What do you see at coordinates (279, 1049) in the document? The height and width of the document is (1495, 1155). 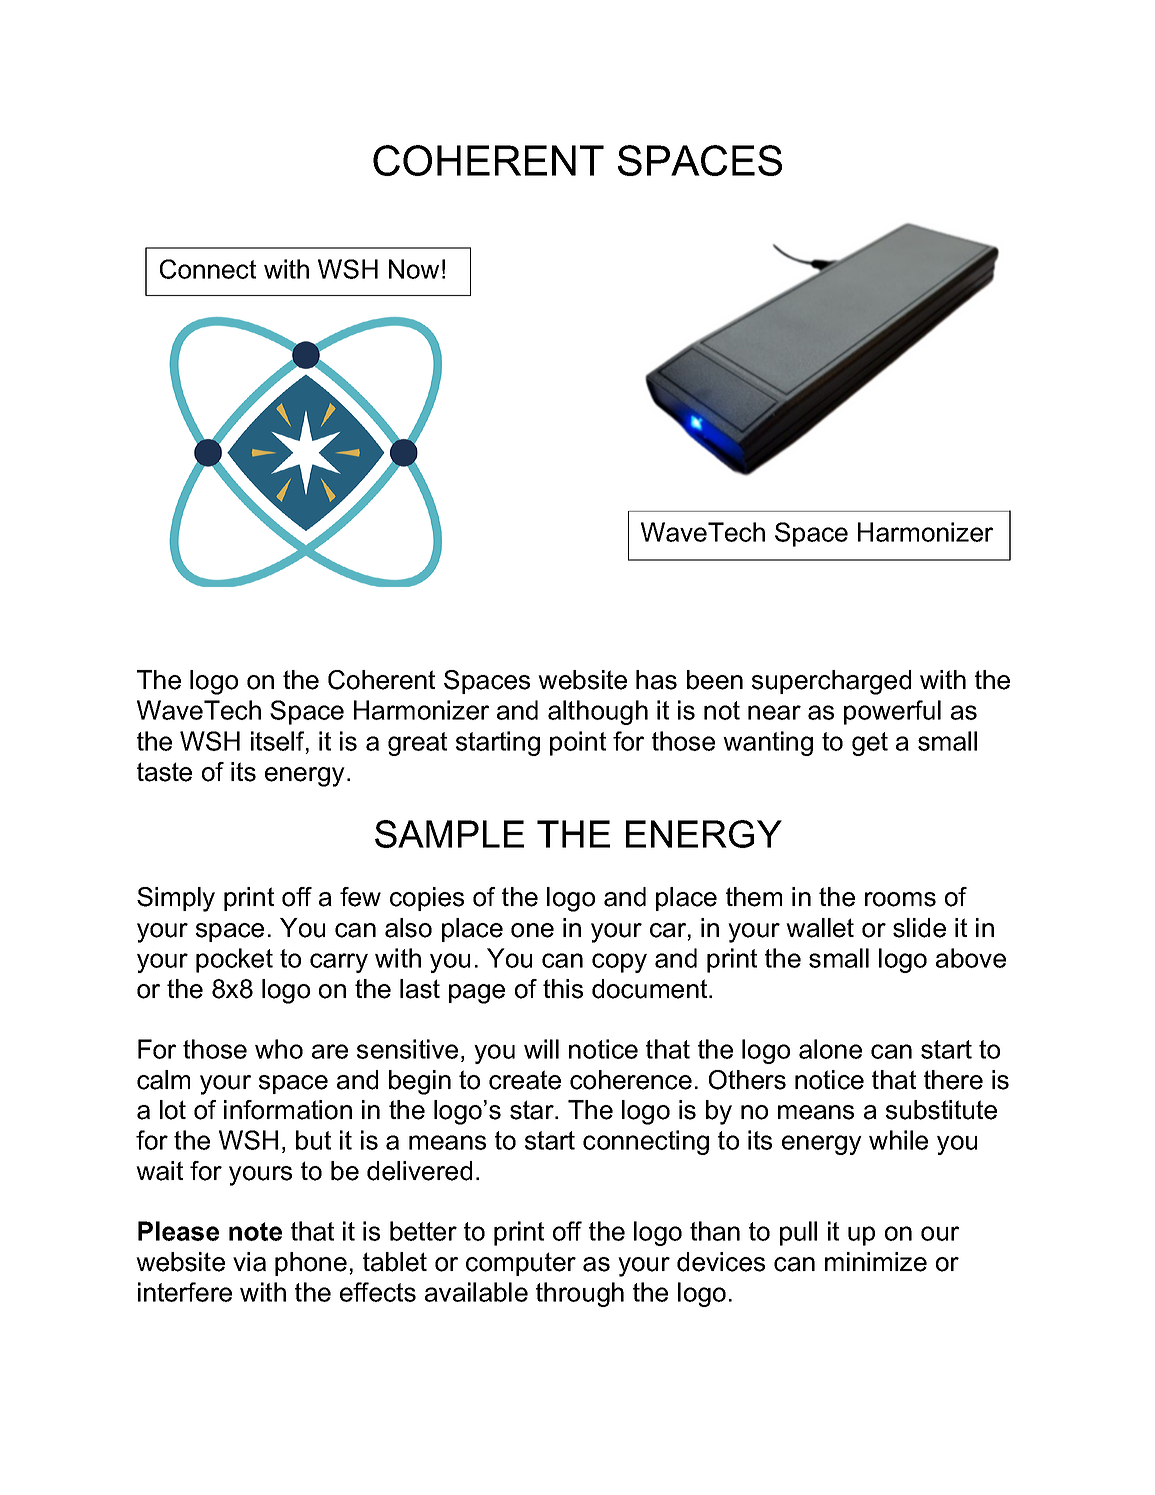 I see `who` at bounding box center [279, 1049].
